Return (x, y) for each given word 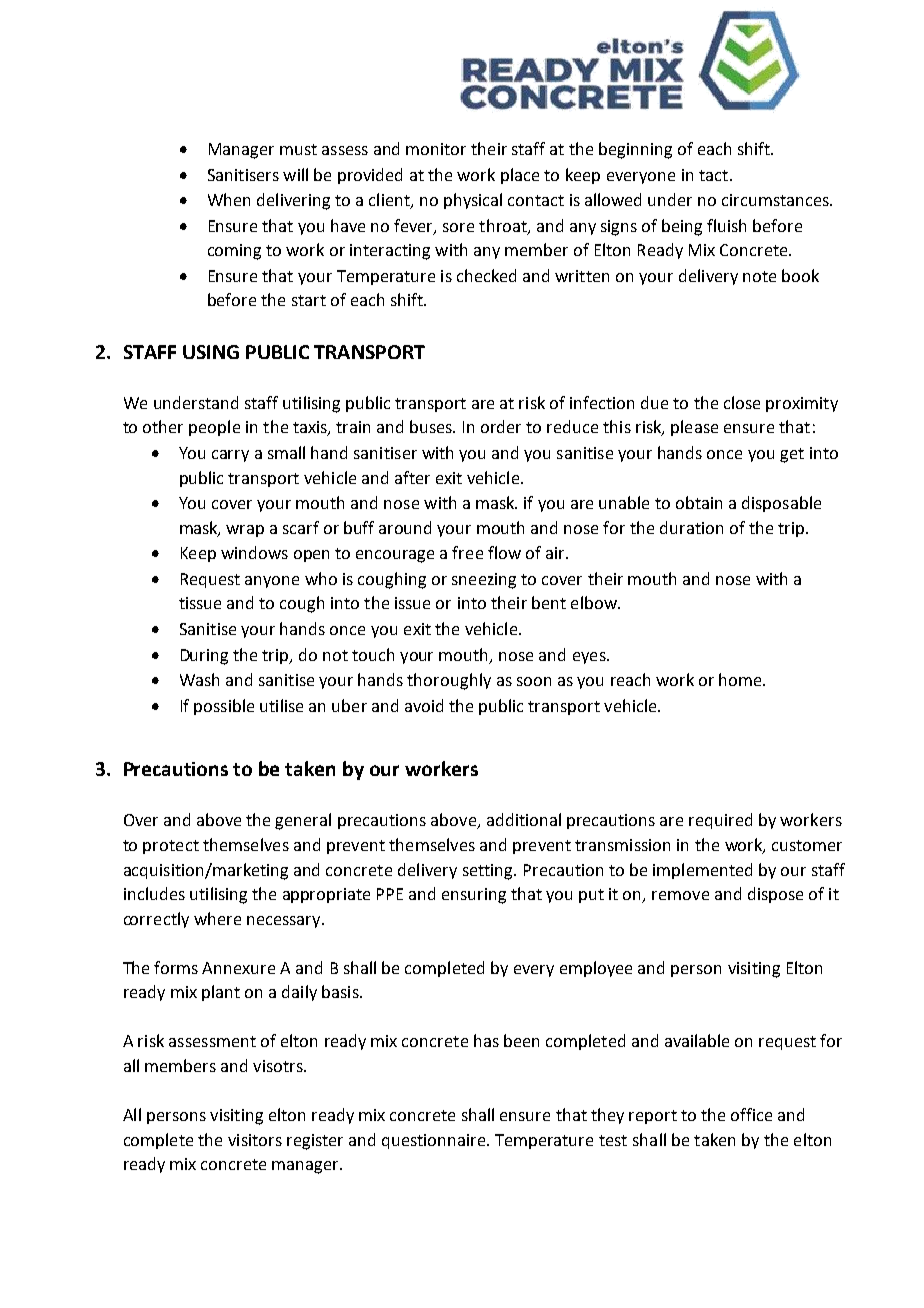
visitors (255, 1140)
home (741, 679)
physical (473, 201)
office (751, 1114)
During (204, 657)
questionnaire (435, 1141)
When (229, 199)
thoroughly (449, 681)
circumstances (776, 200)
